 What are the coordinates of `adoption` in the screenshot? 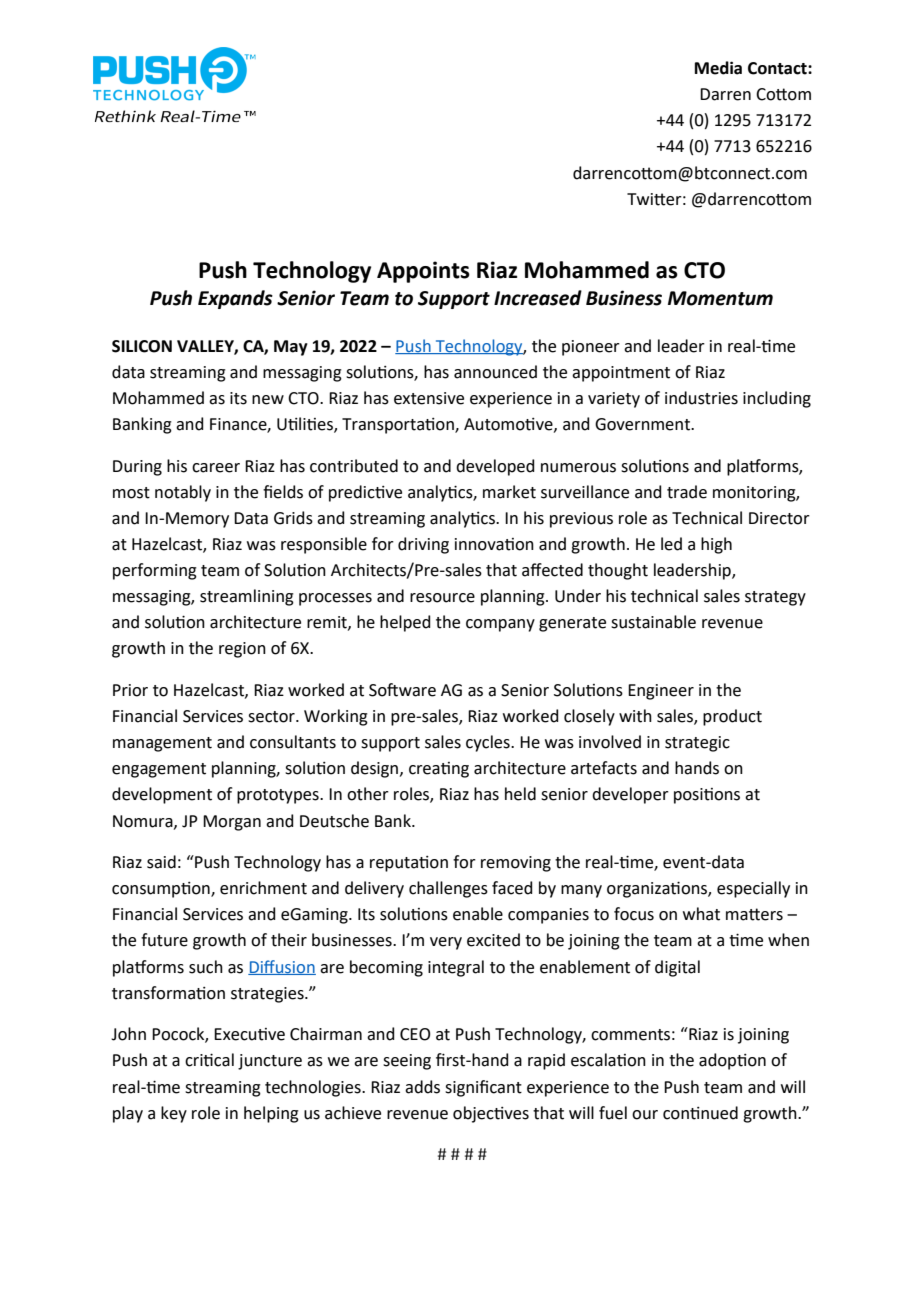 It's located at (732, 1061).
